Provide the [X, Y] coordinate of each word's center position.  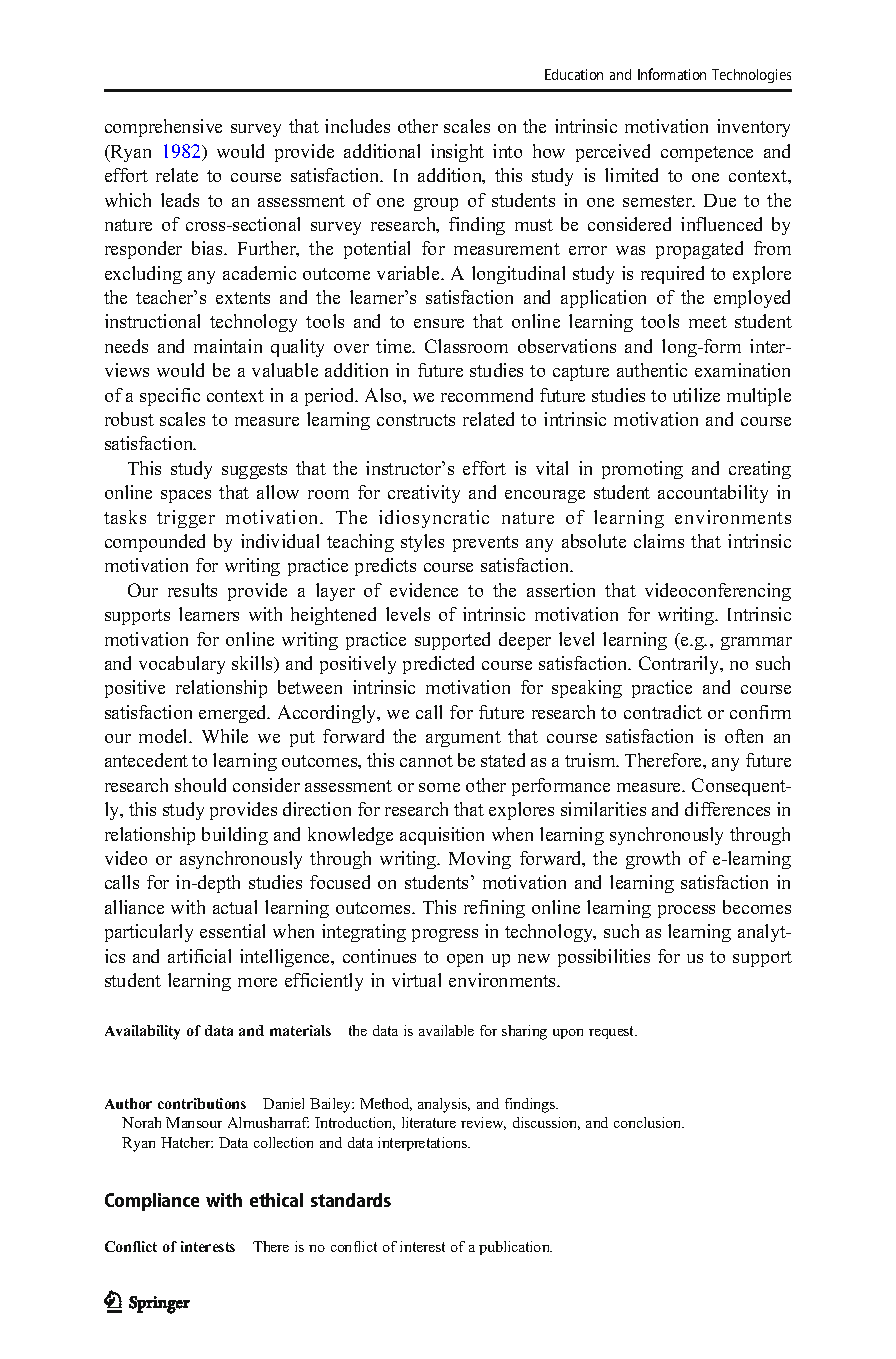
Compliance [152, 1202]
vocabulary [182, 665]
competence [707, 154]
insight [457, 153]
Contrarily [680, 665]
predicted [438, 665]
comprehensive [163, 128]
